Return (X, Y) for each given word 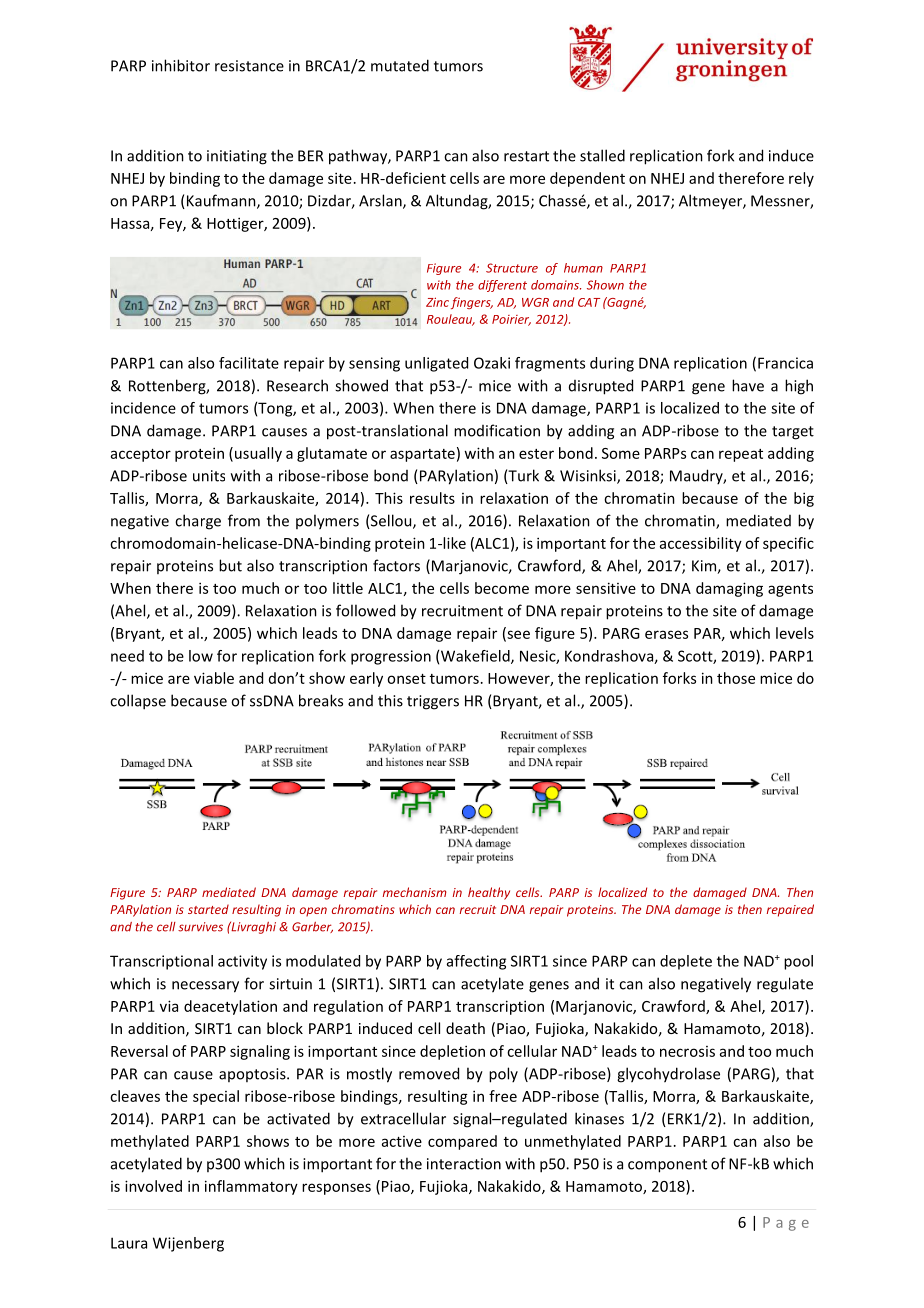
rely (801, 179)
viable (214, 678)
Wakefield (476, 657)
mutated (400, 65)
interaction (464, 1164)
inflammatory (251, 1187)
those (736, 678)
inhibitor (181, 65)
